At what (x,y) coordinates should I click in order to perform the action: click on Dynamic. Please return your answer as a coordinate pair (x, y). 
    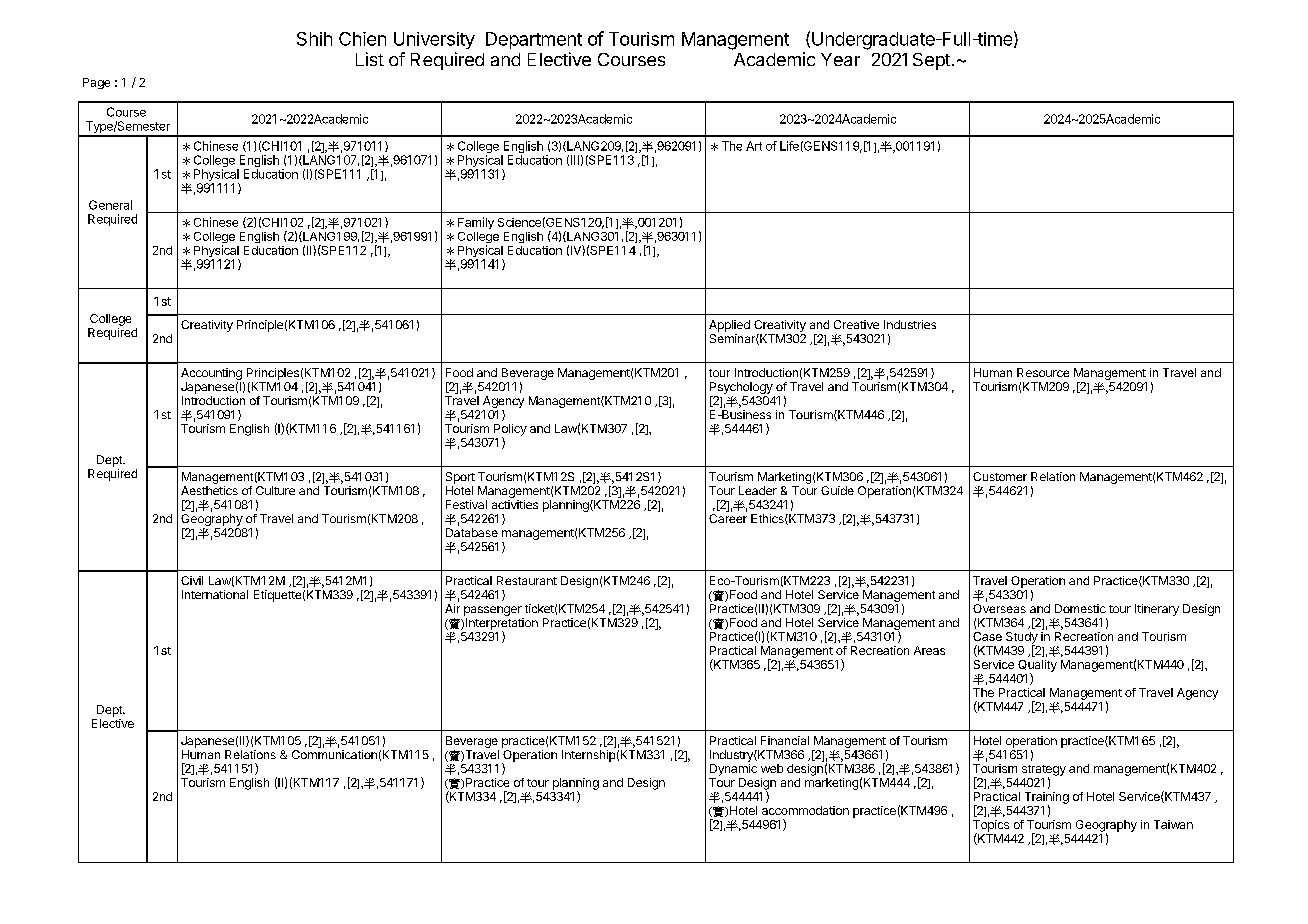
    Looking at the image, I should click on (733, 770).
